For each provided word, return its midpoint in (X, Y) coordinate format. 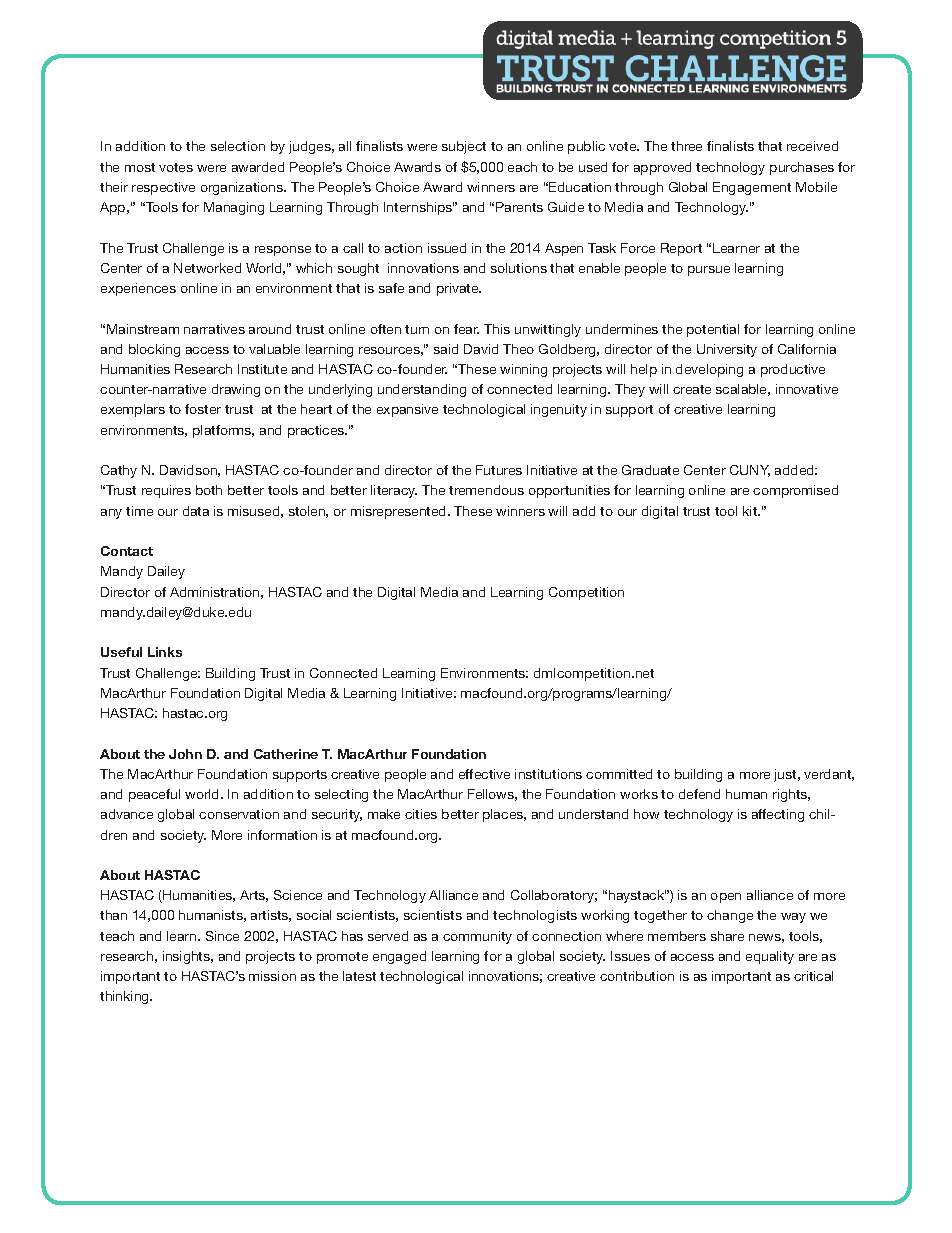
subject (464, 147)
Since (222, 936)
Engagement (752, 188)
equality (770, 957)
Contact (127, 551)
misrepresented (400, 512)
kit (751, 511)
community (477, 937)
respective (163, 188)
